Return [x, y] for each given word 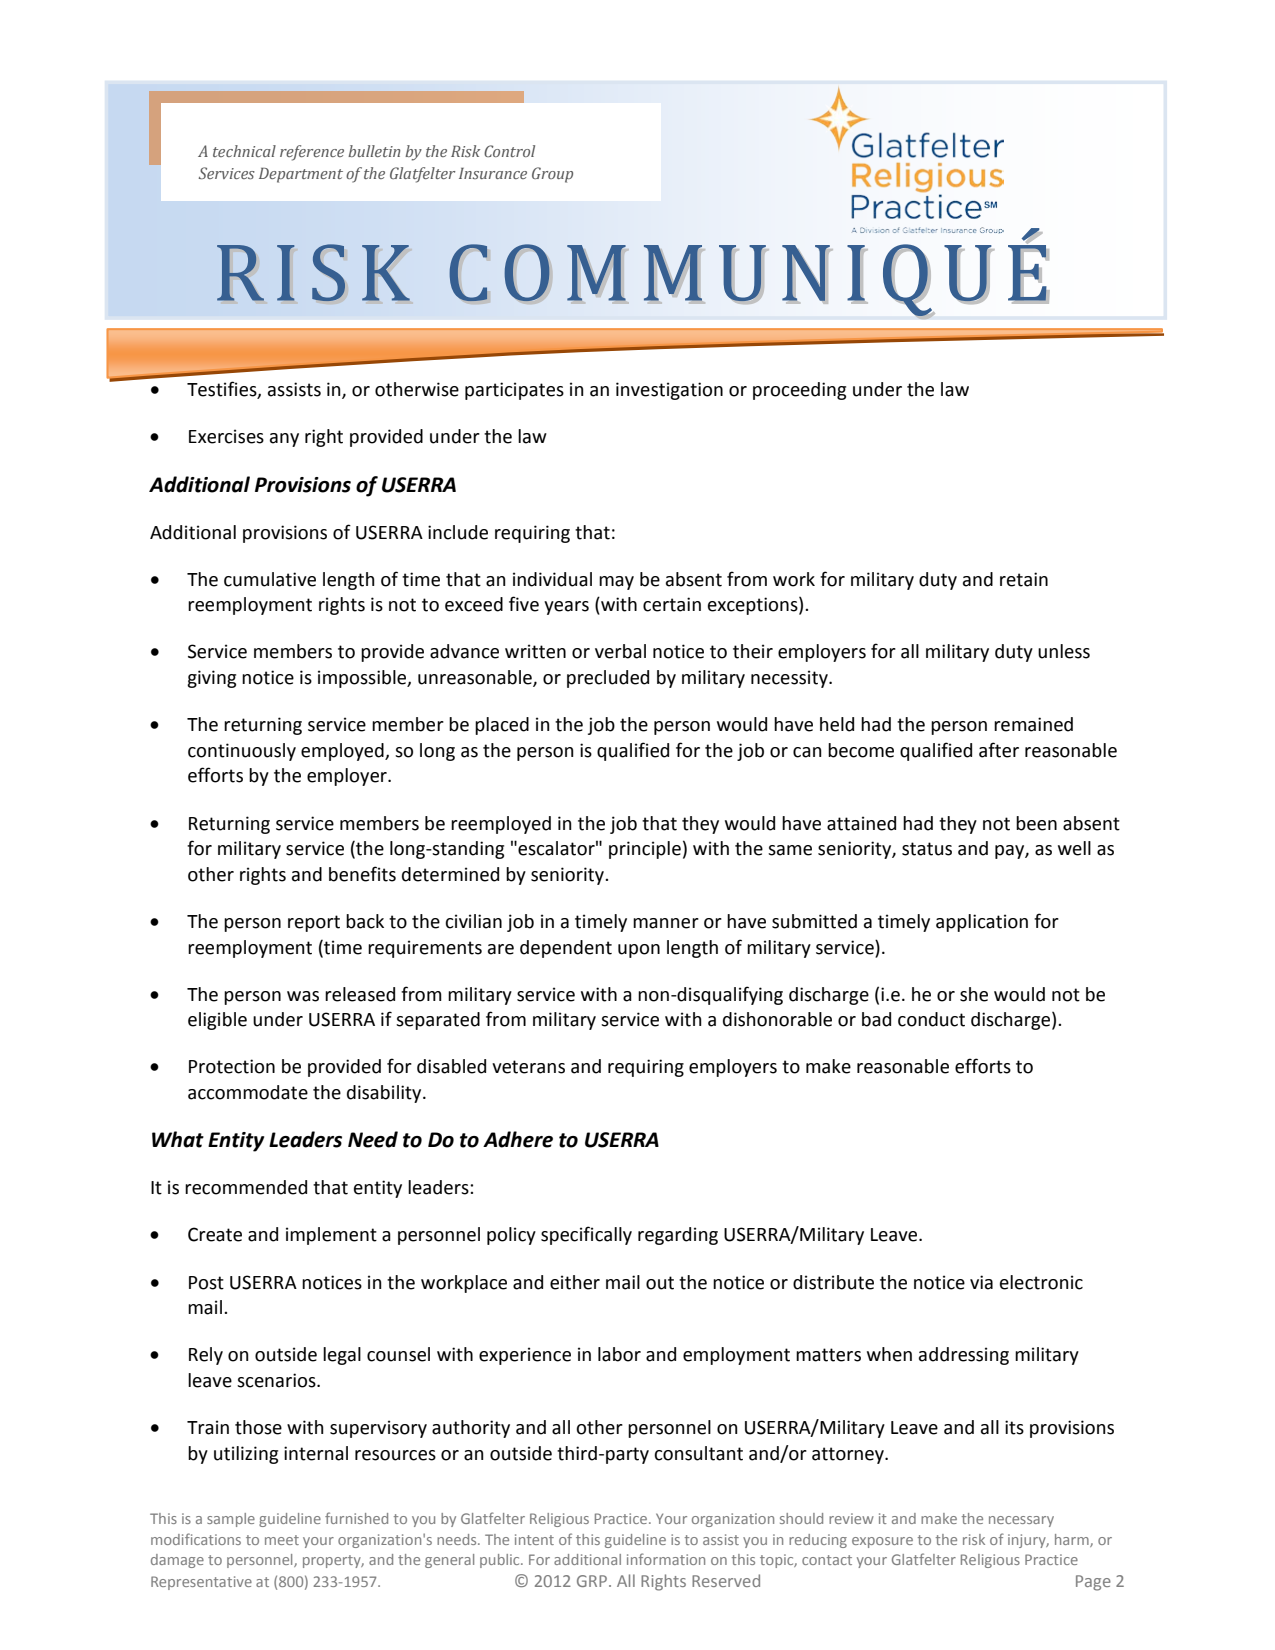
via [981, 1282]
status [927, 849]
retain [1024, 579]
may [616, 583]
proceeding [799, 391]
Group [552, 175]
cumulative [270, 579]
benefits [362, 874]
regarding [678, 1236]
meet [282, 1540]
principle [645, 850]
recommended [246, 1187]
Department [301, 175]
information [666, 1559]
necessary [1021, 1521]
